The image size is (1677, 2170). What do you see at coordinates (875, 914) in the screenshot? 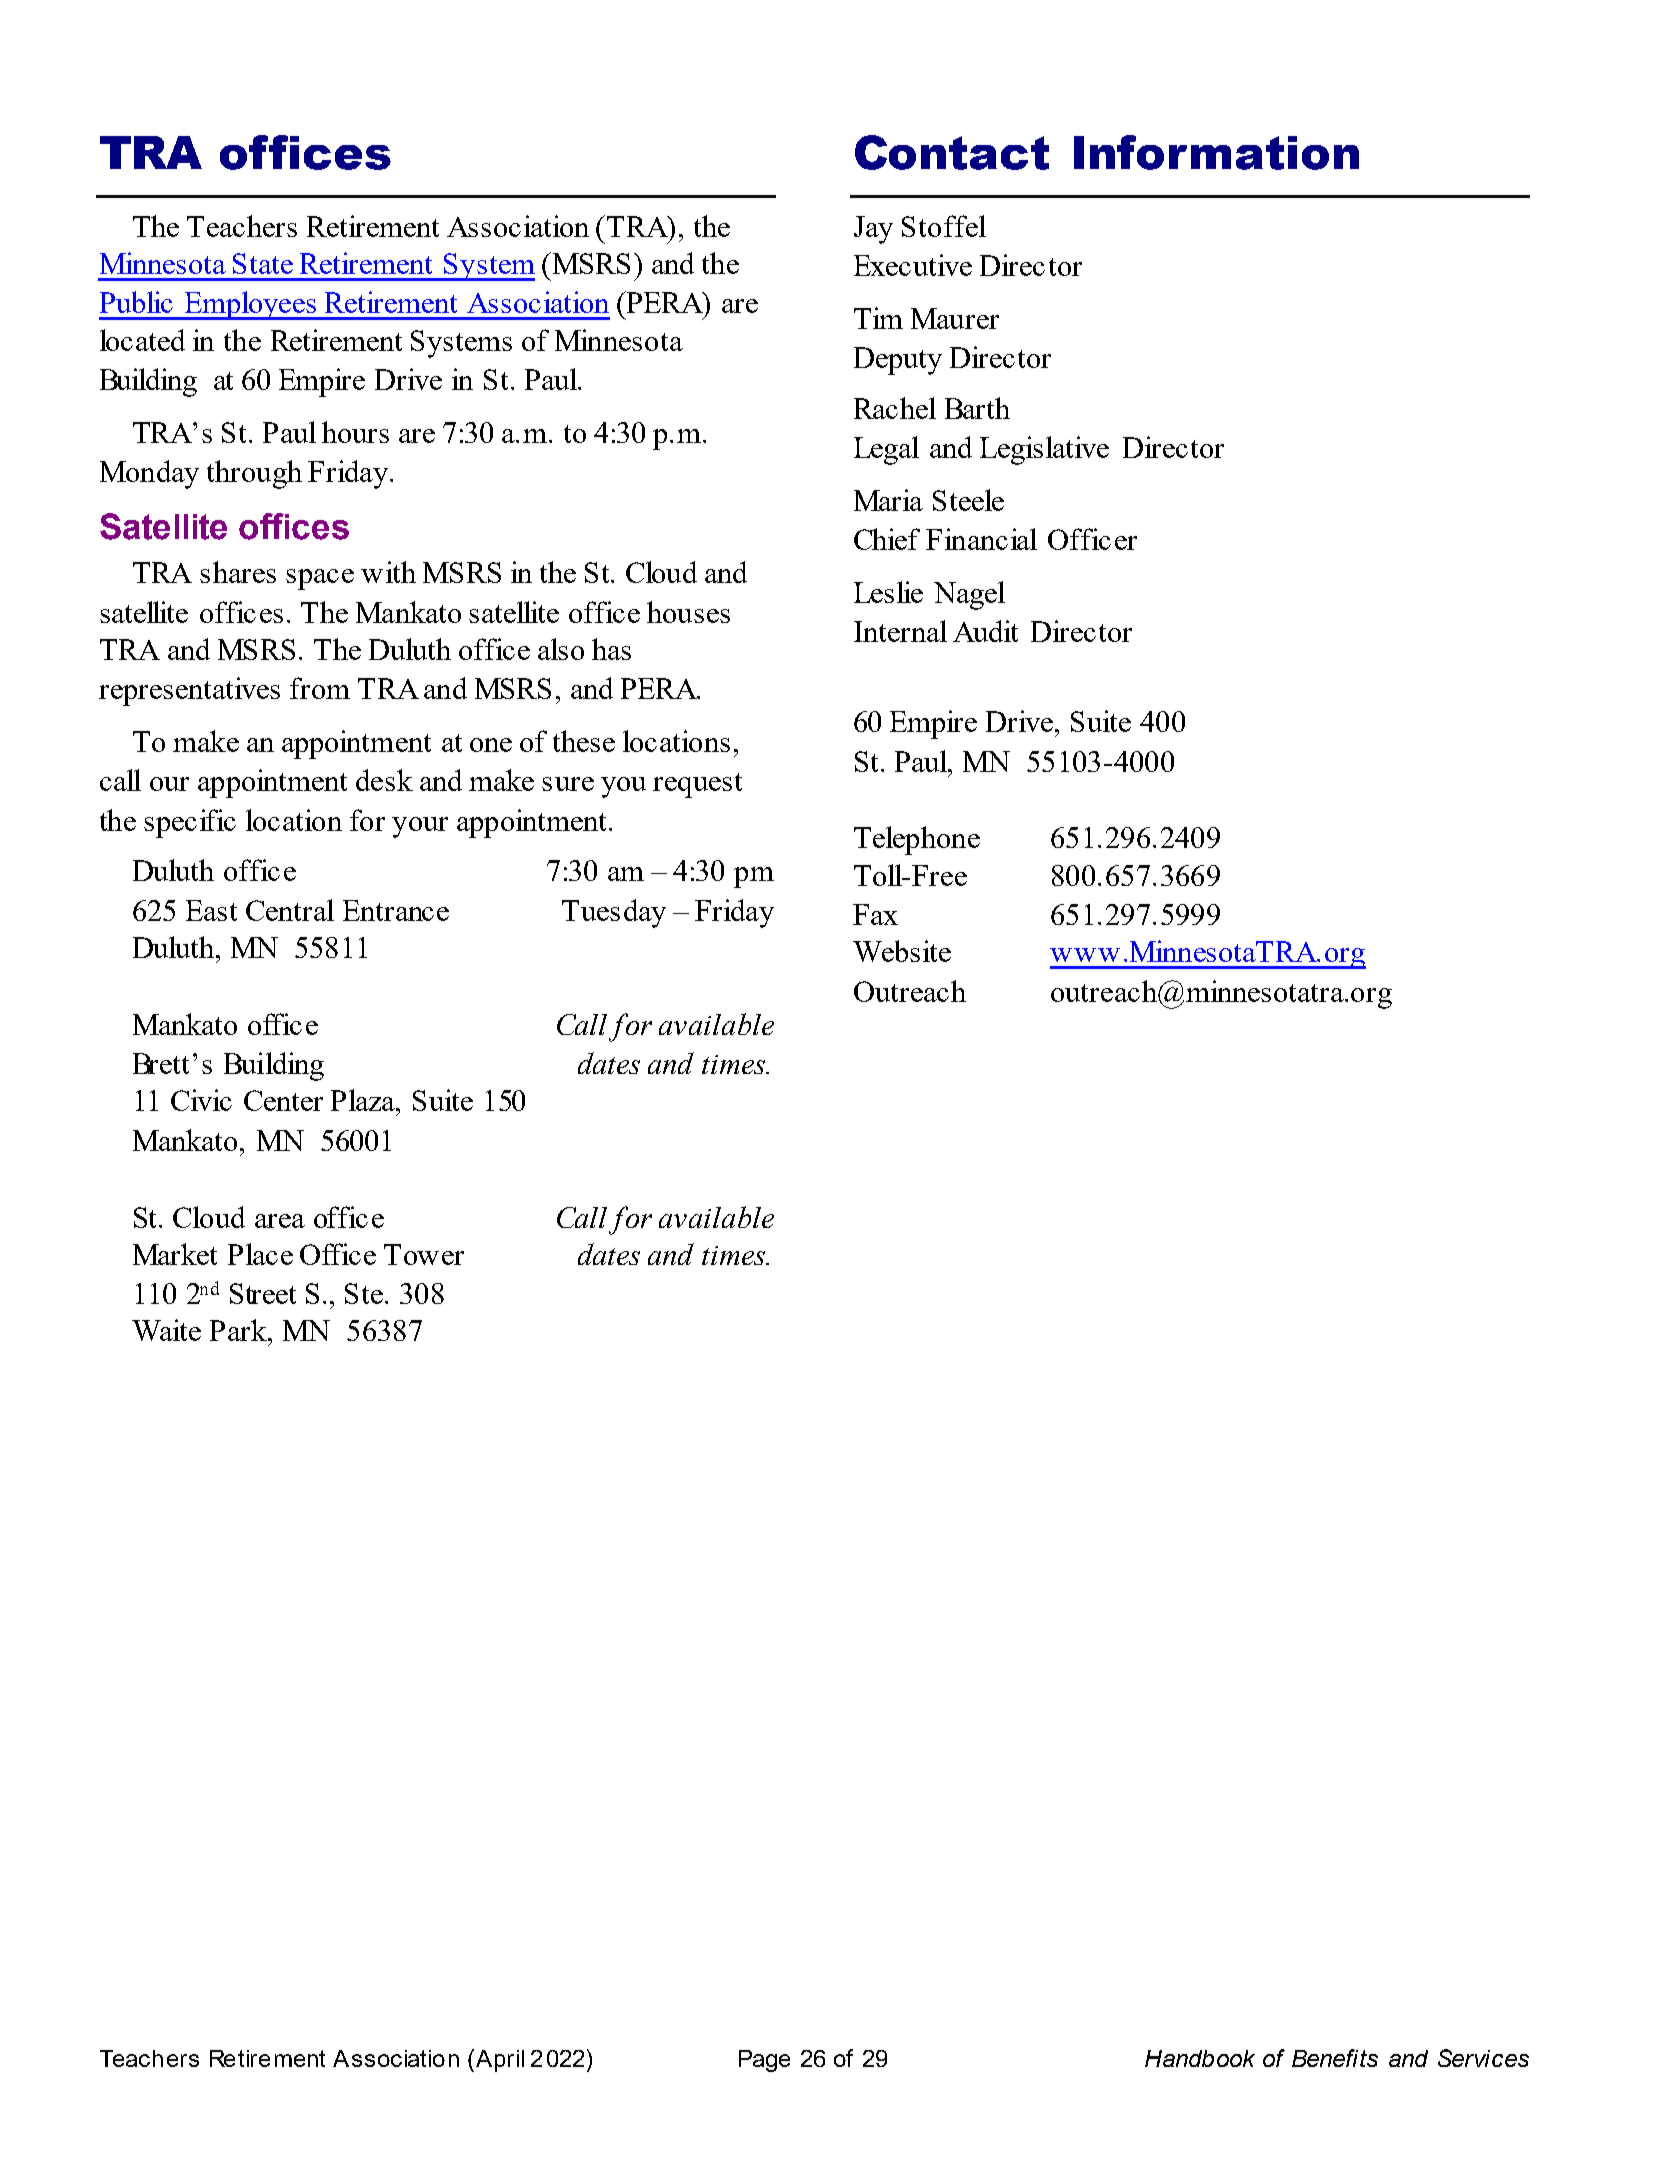
I see `Fax` at bounding box center [875, 914].
